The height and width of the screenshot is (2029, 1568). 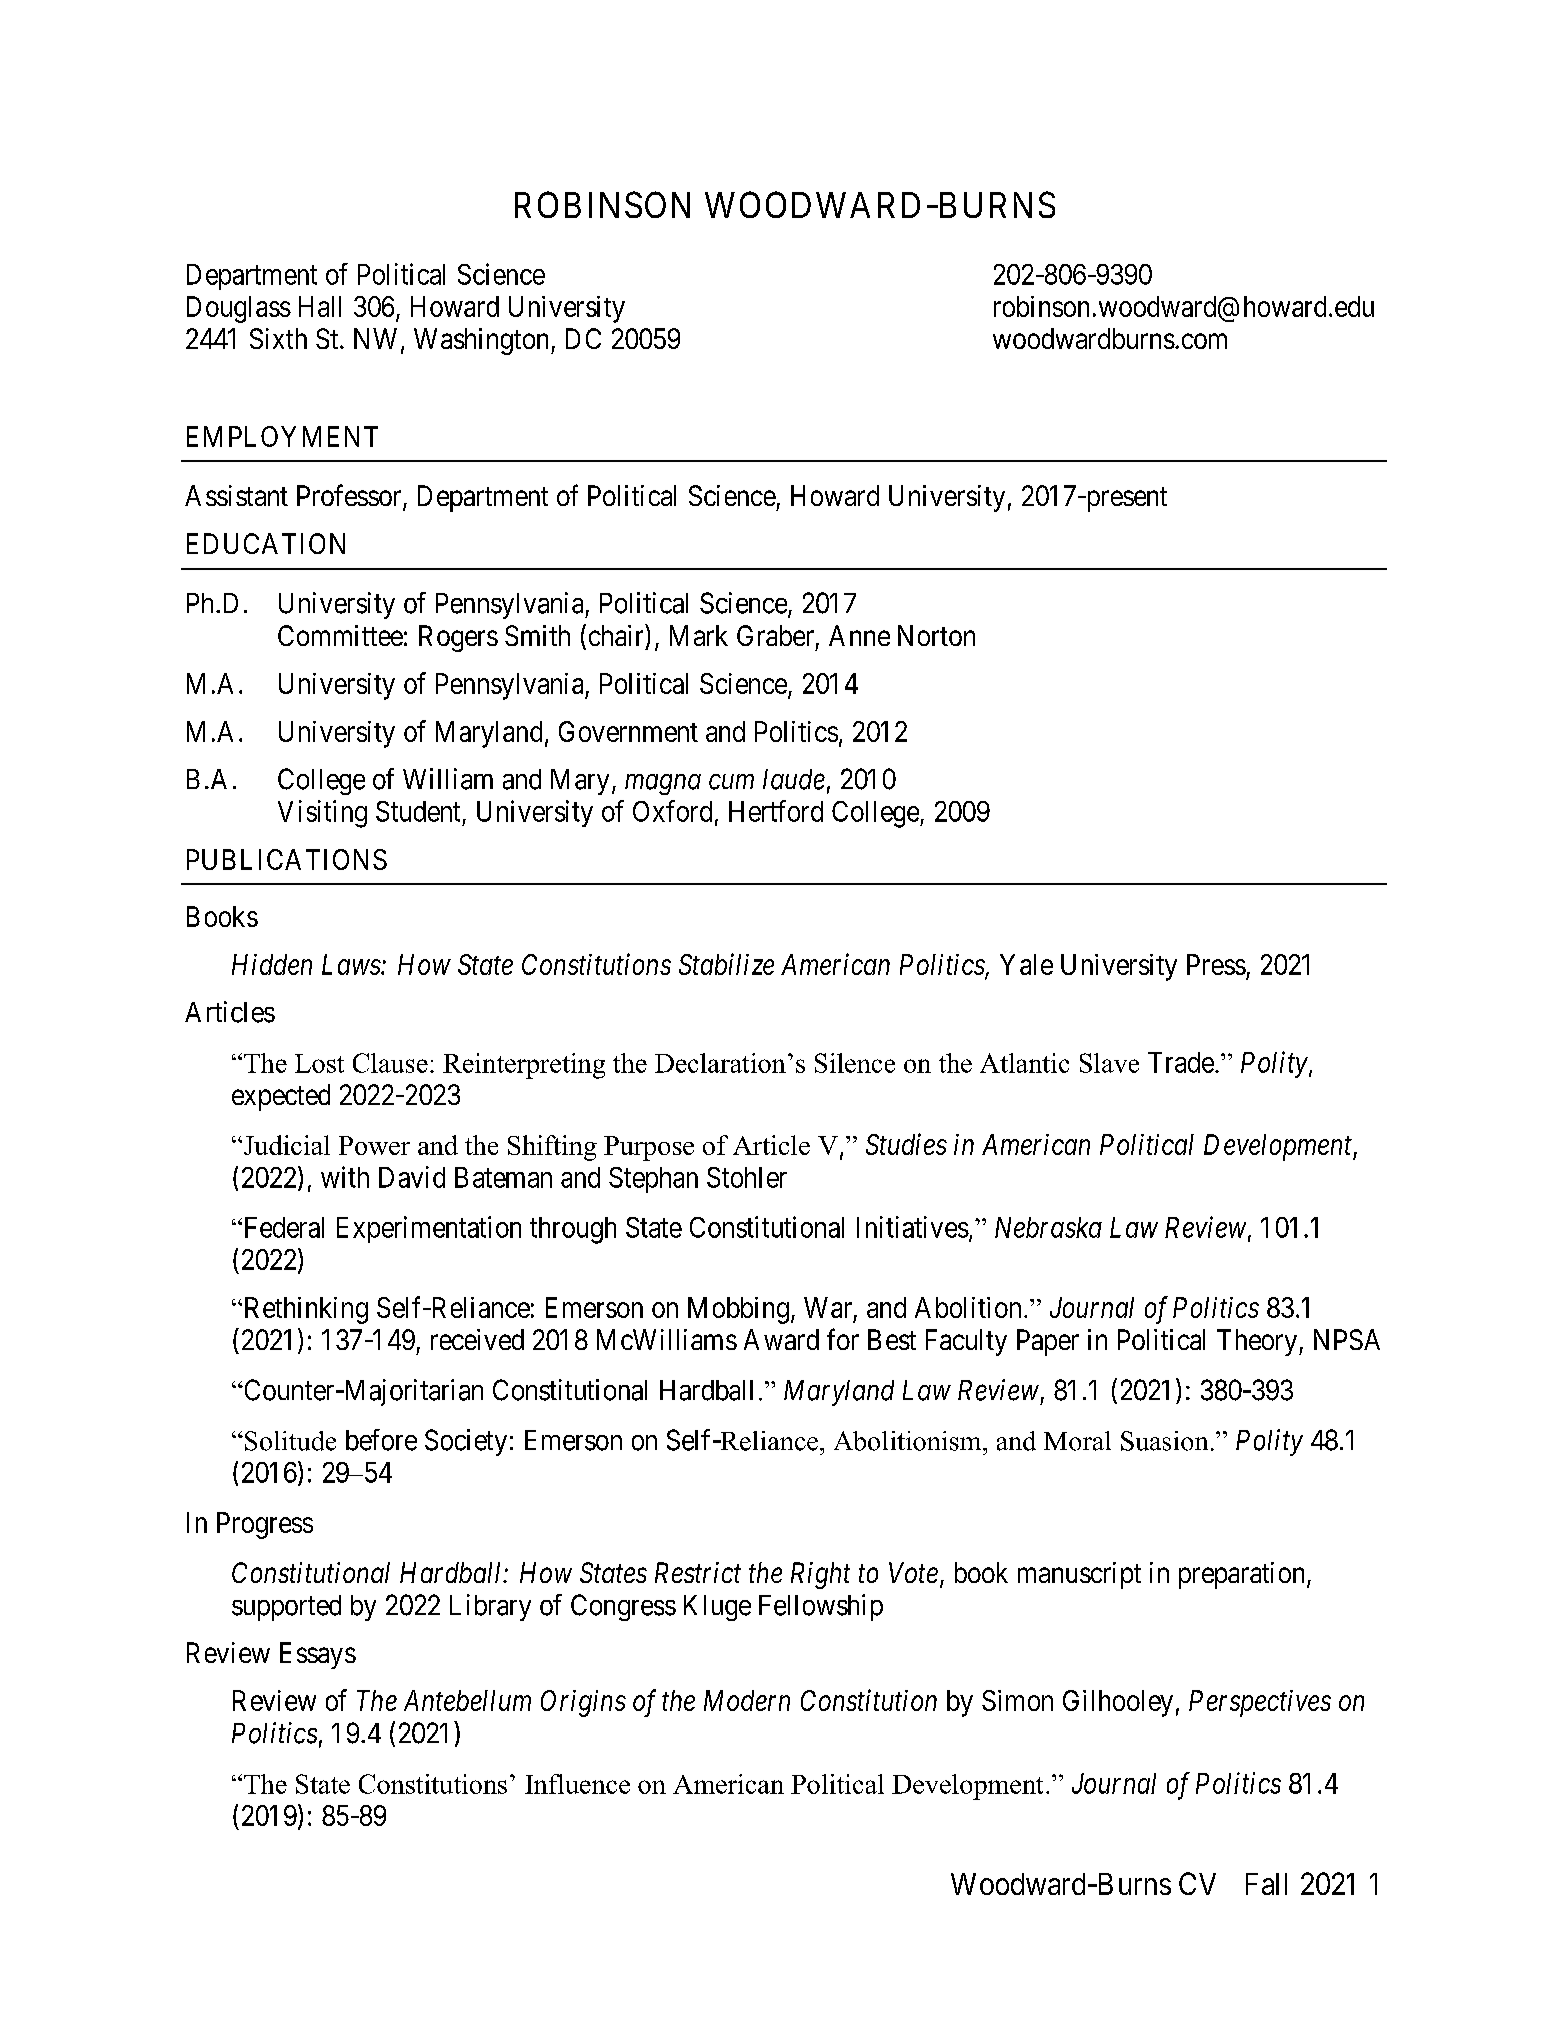 What do you see at coordinates (747, 1700) in the screenshot?
I see `Modern` at bounding box center [747, 1700].
